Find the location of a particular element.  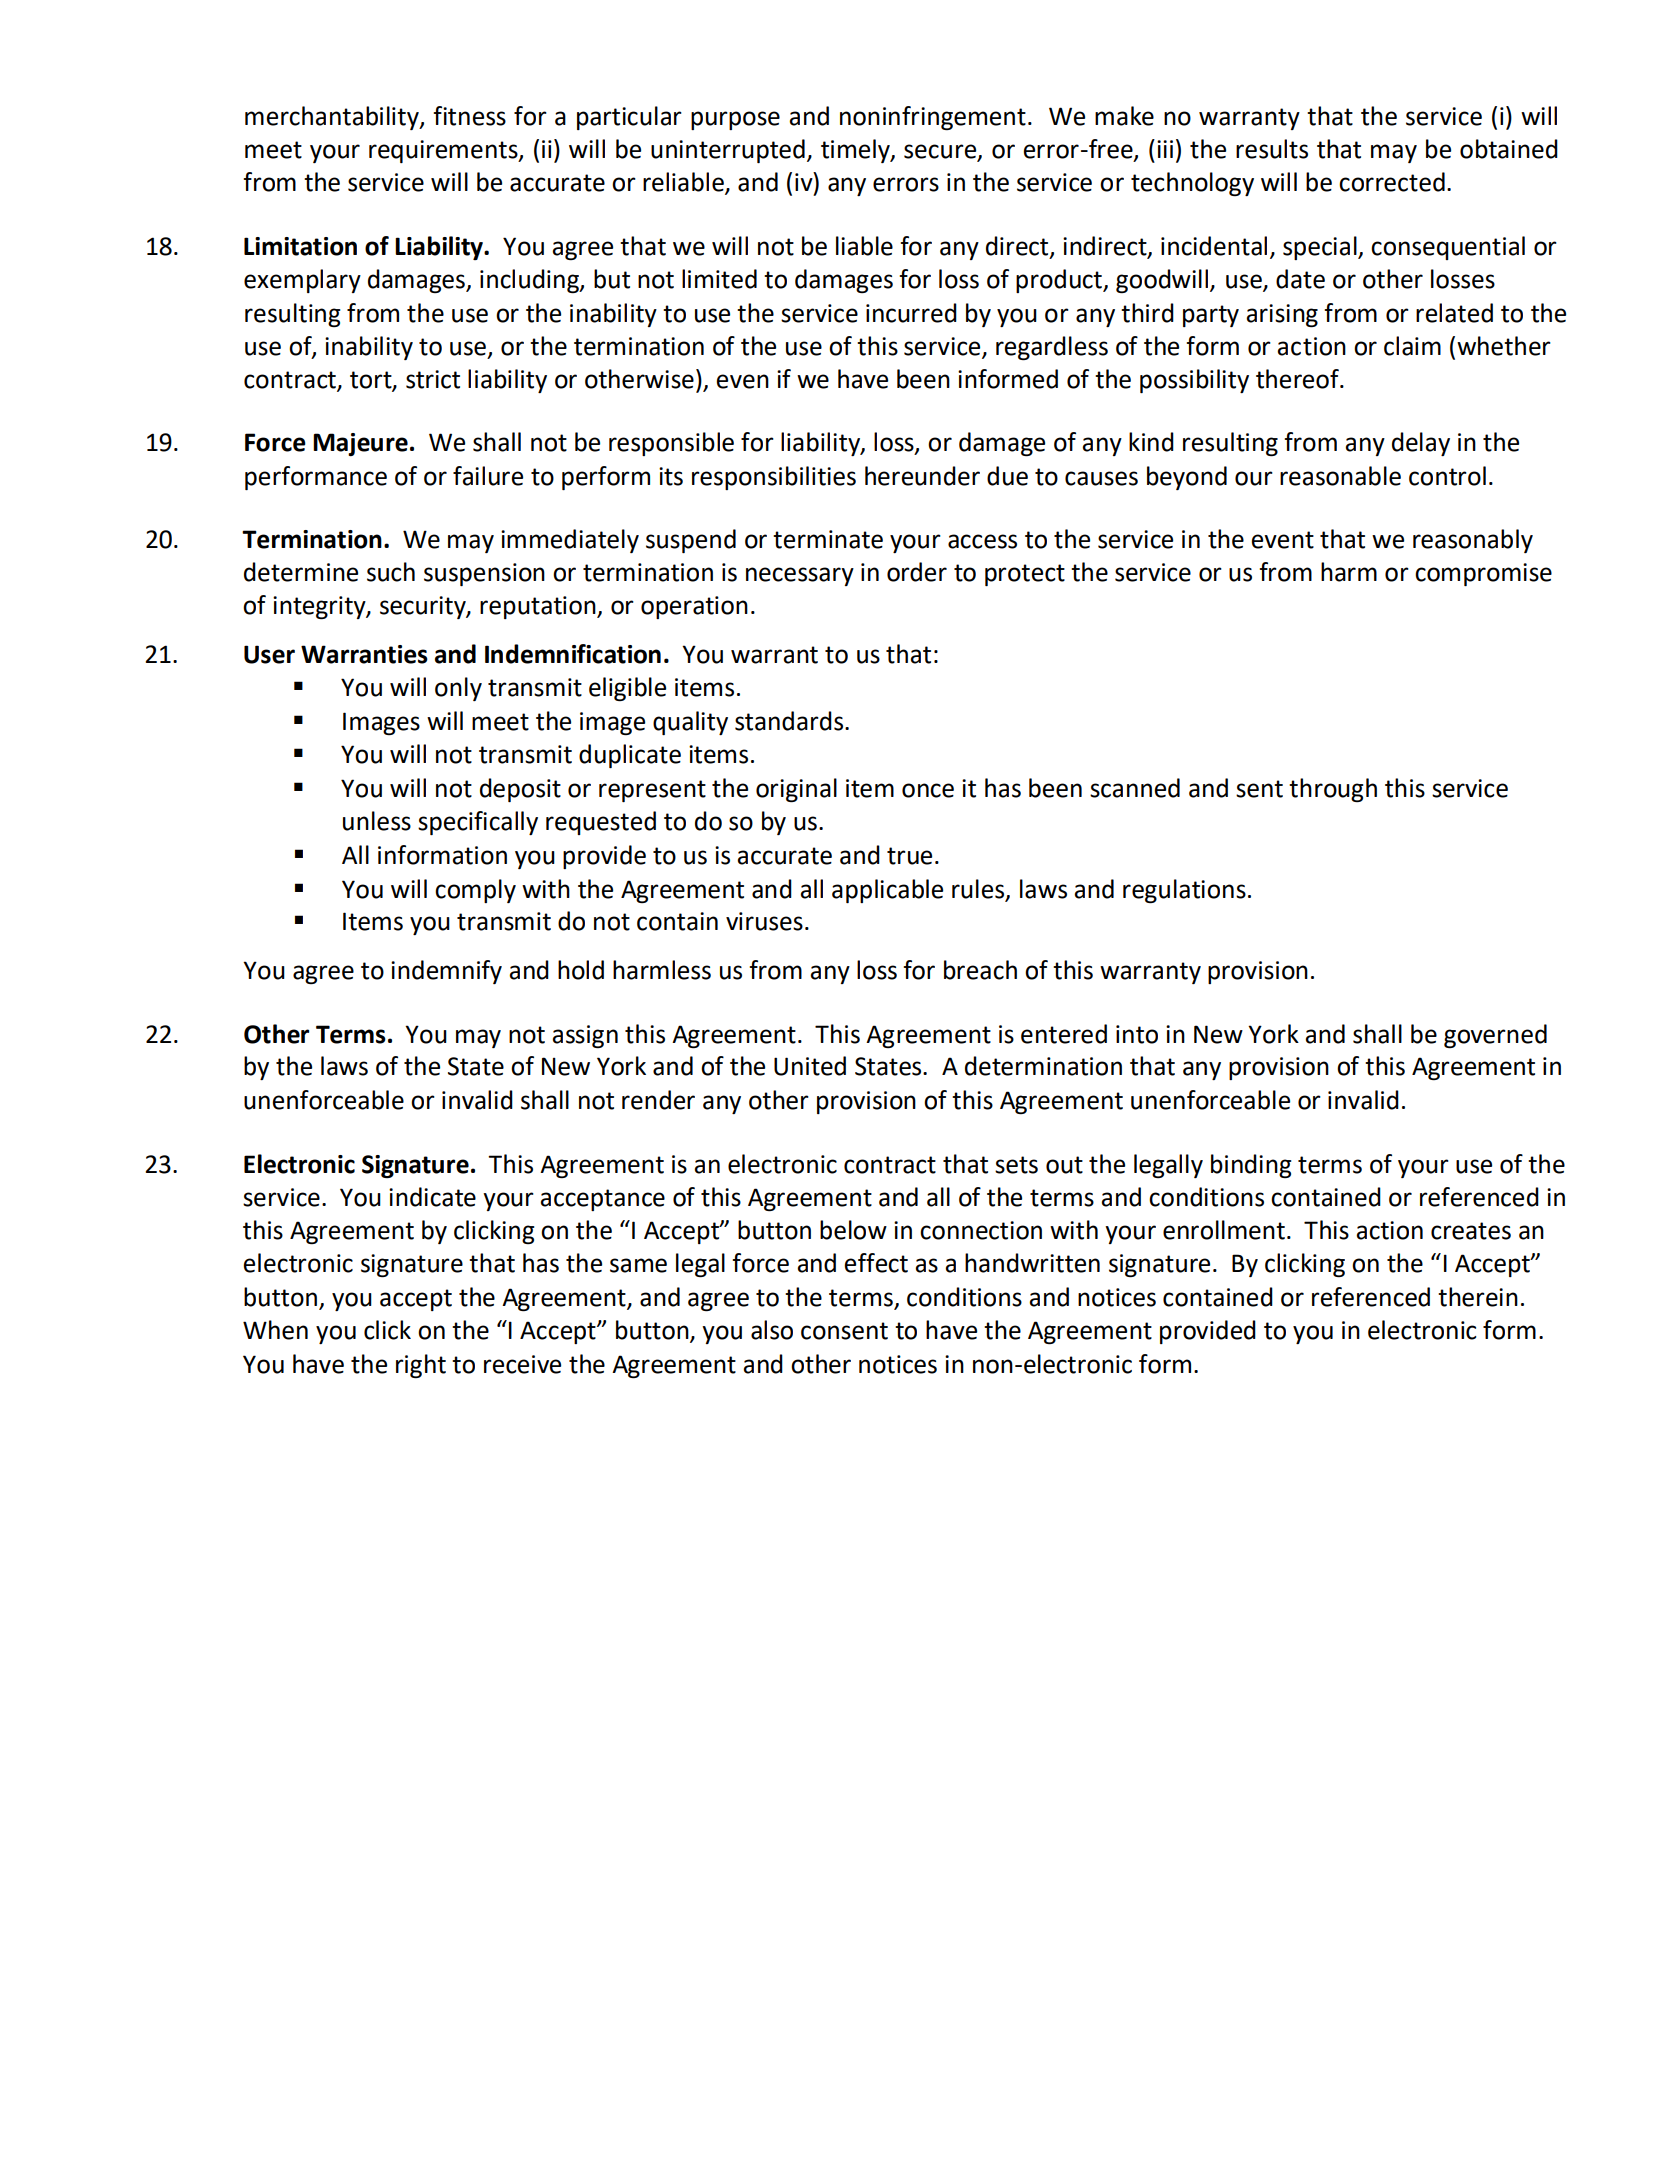

through is located at coordinates (1333, 790).
